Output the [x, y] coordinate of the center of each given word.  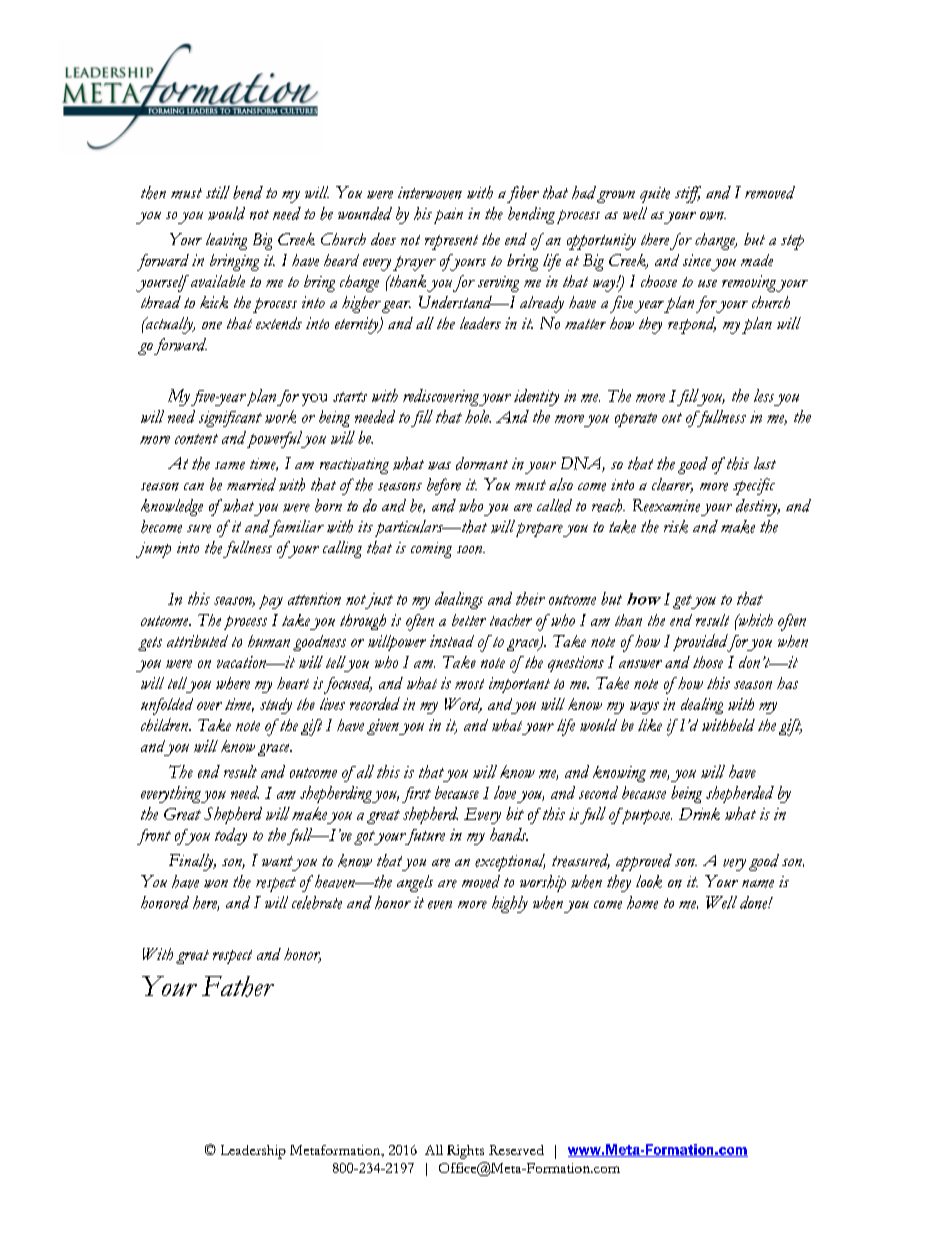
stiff [688, 194]
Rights [465, 1152]
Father [238, 986]
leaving [226, 241]
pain [448, 216]
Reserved [516, 1150]
